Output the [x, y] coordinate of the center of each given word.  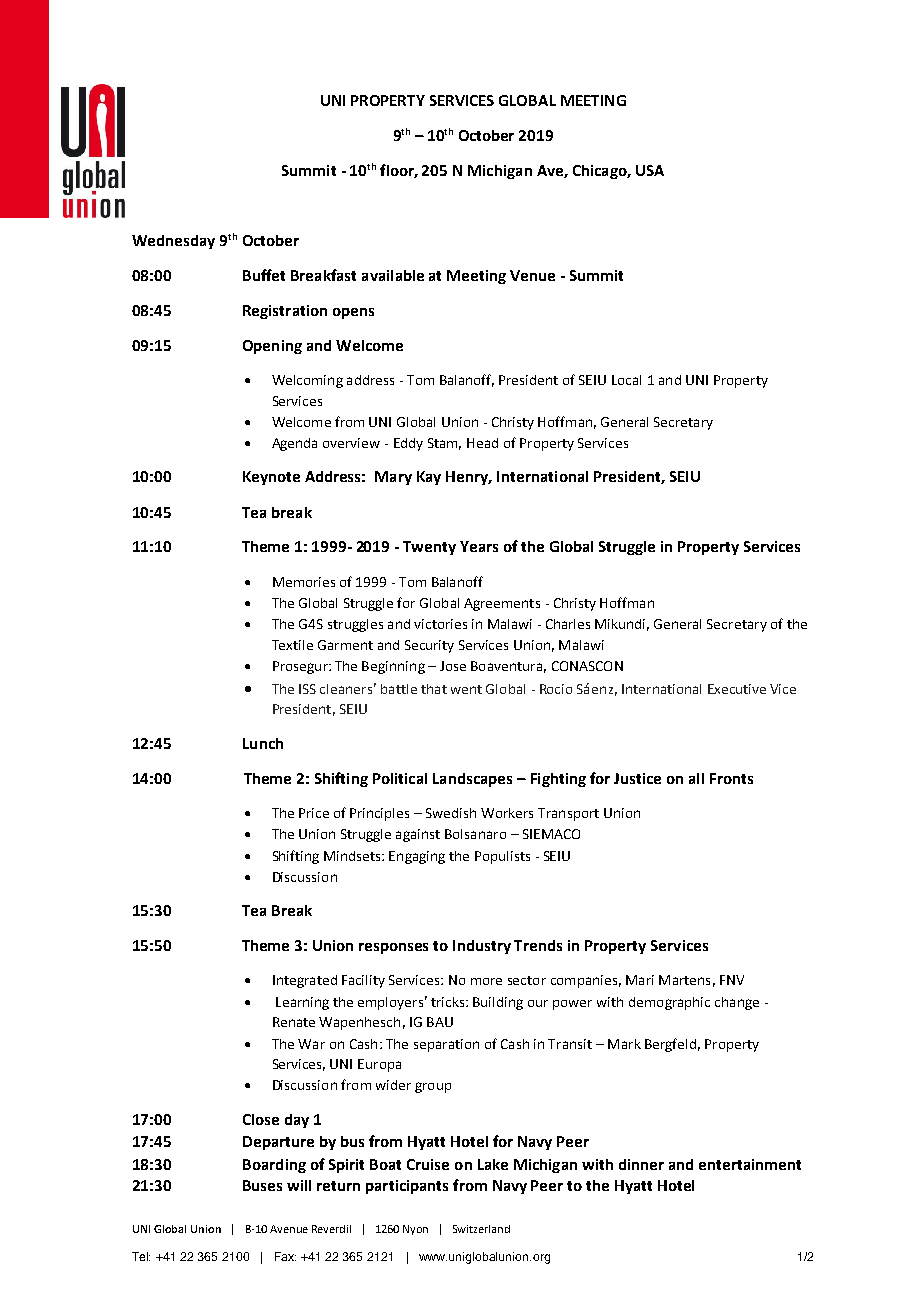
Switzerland [481, 1229]
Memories [304, 582]
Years [479, 546]
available [393, 275]
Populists [502, 857]
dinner [641, 1164]
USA [650, 170]
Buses [262, 1185]
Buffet [264, 275]
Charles [568, 624]
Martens [684, 980]
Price [314, 813]
